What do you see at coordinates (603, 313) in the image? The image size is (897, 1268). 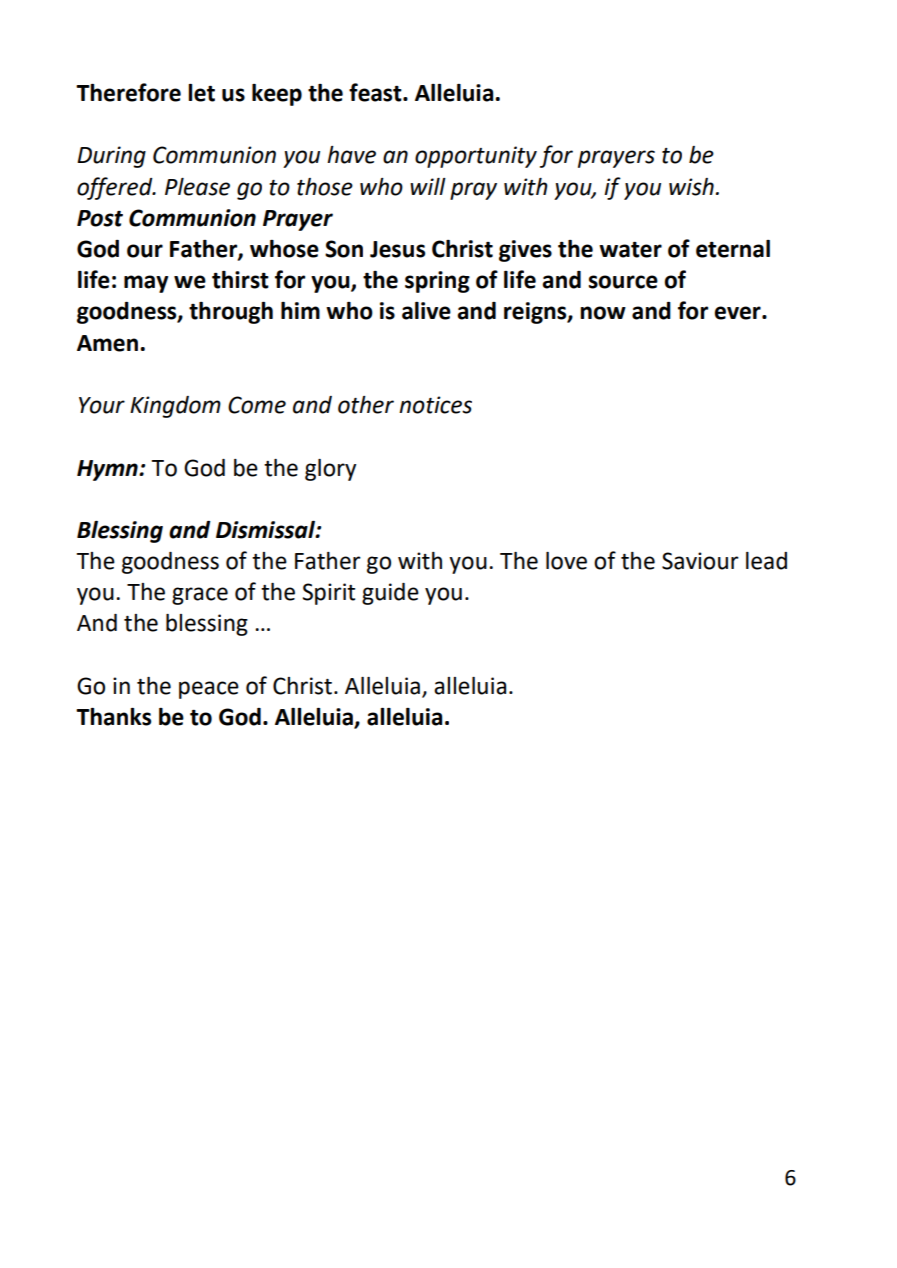 I see `now` at bounding box center [603, 313].
